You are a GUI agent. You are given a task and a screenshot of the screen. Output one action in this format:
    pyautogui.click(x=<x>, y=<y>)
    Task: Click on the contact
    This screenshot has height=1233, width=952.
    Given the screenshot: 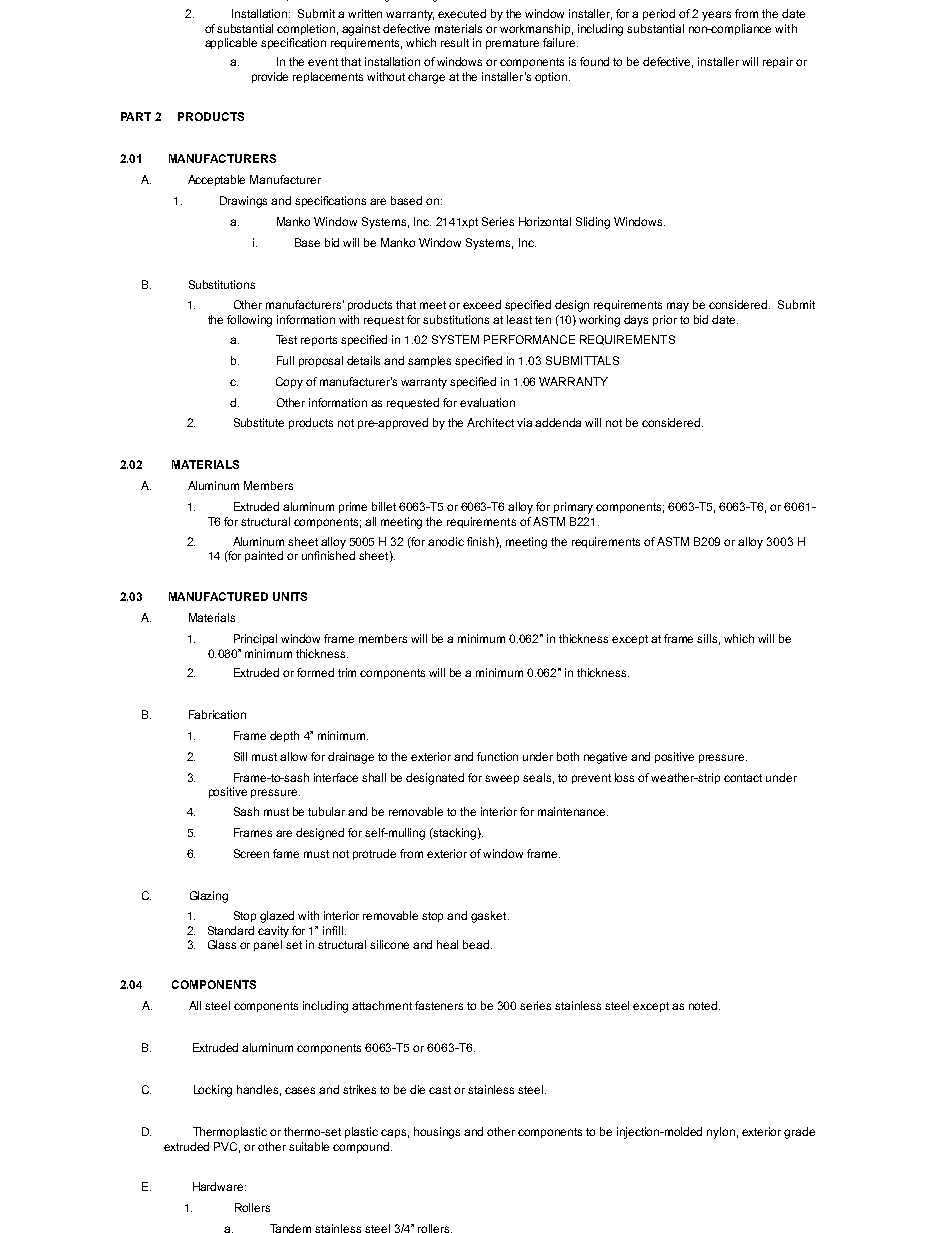 What is the action you would take?
    pyautogui.click(x=743, y=778)
